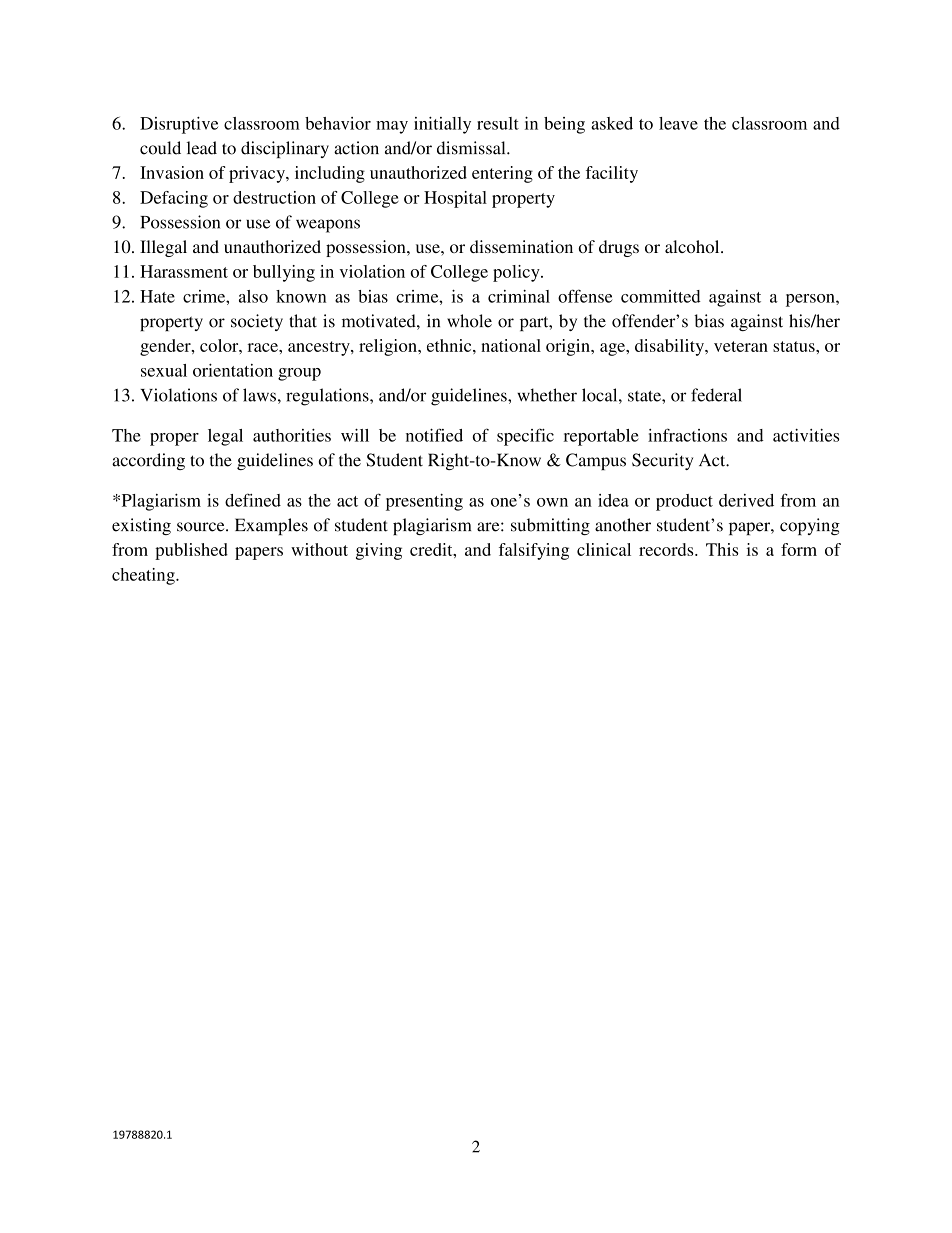  What do you see at coordinates (166, 347) in the document?
I see `gender` at bounding box center [166, 347].
